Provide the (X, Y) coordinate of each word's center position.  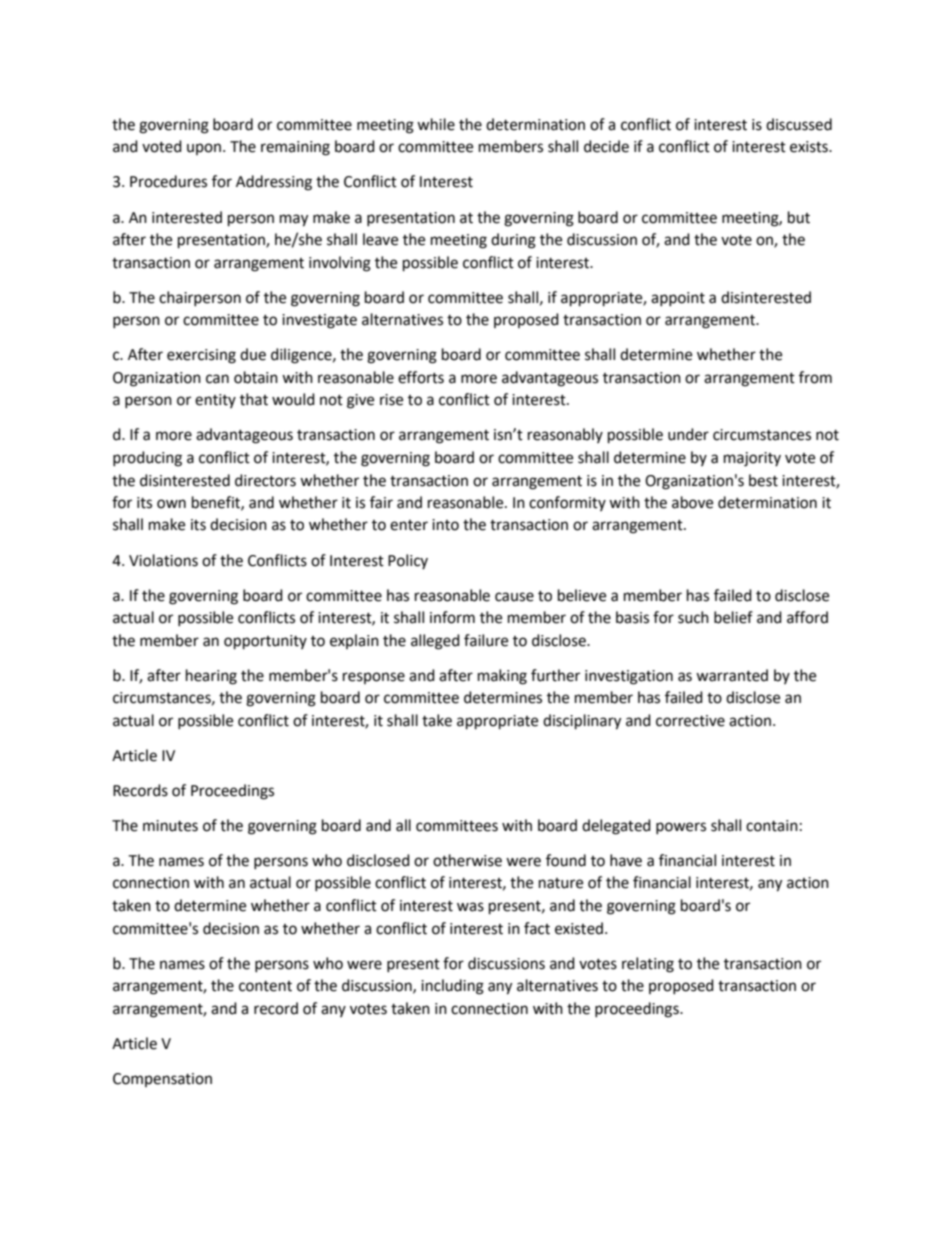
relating (648, 965)
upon (204, 149)
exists (810, 147)
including (452, 987)
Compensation (162, 1080)
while (436, 124)
